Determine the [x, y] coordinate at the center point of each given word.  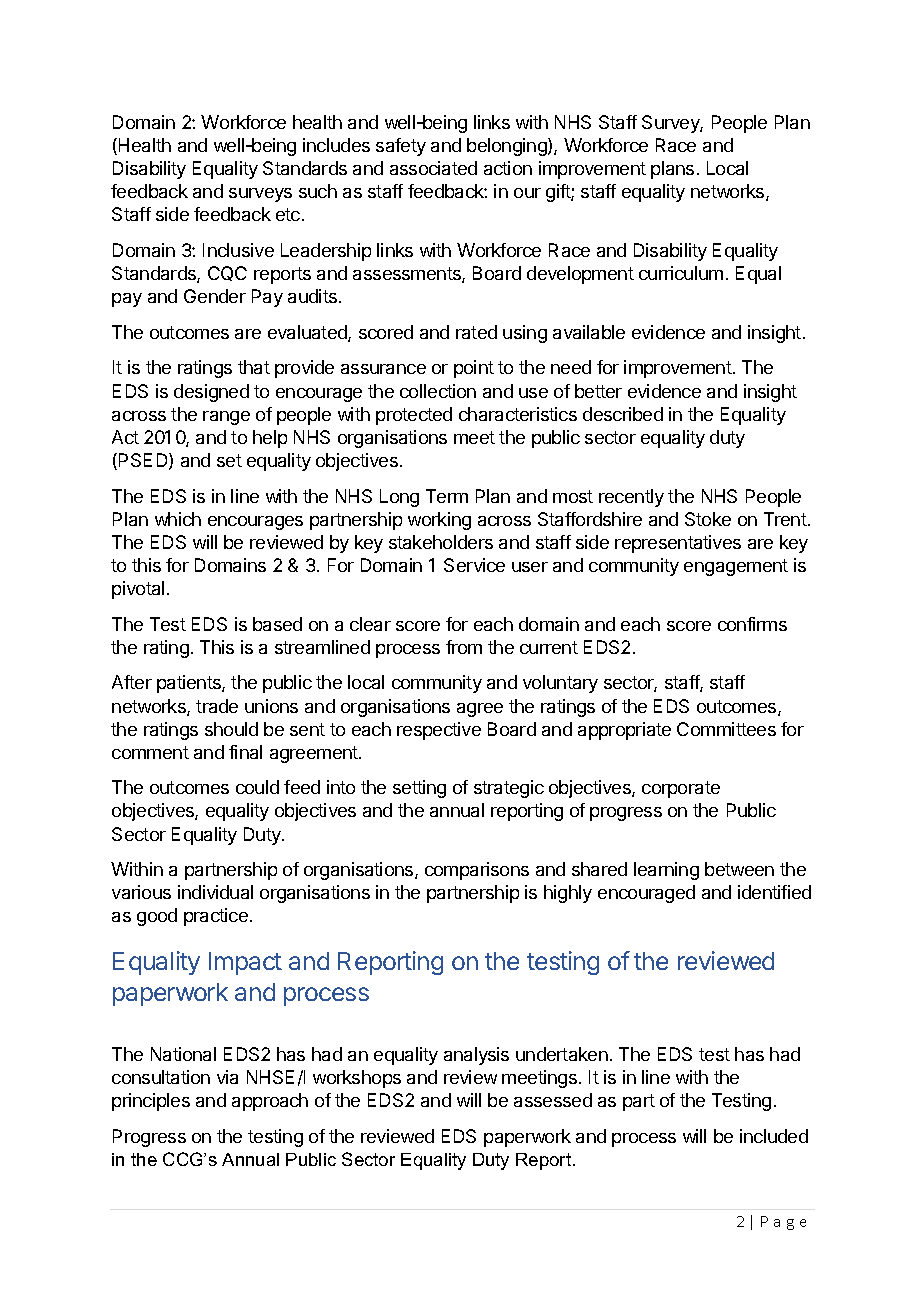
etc [288, 214]
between [739, 869]
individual [215, 892]
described [623, 414]
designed [211, 393]
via [227, 1077]
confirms [752, 624]
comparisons [477, 871]
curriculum [681, 273]
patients [190, 684]
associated [433, 168]
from [464, 647]
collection [438, 391]
